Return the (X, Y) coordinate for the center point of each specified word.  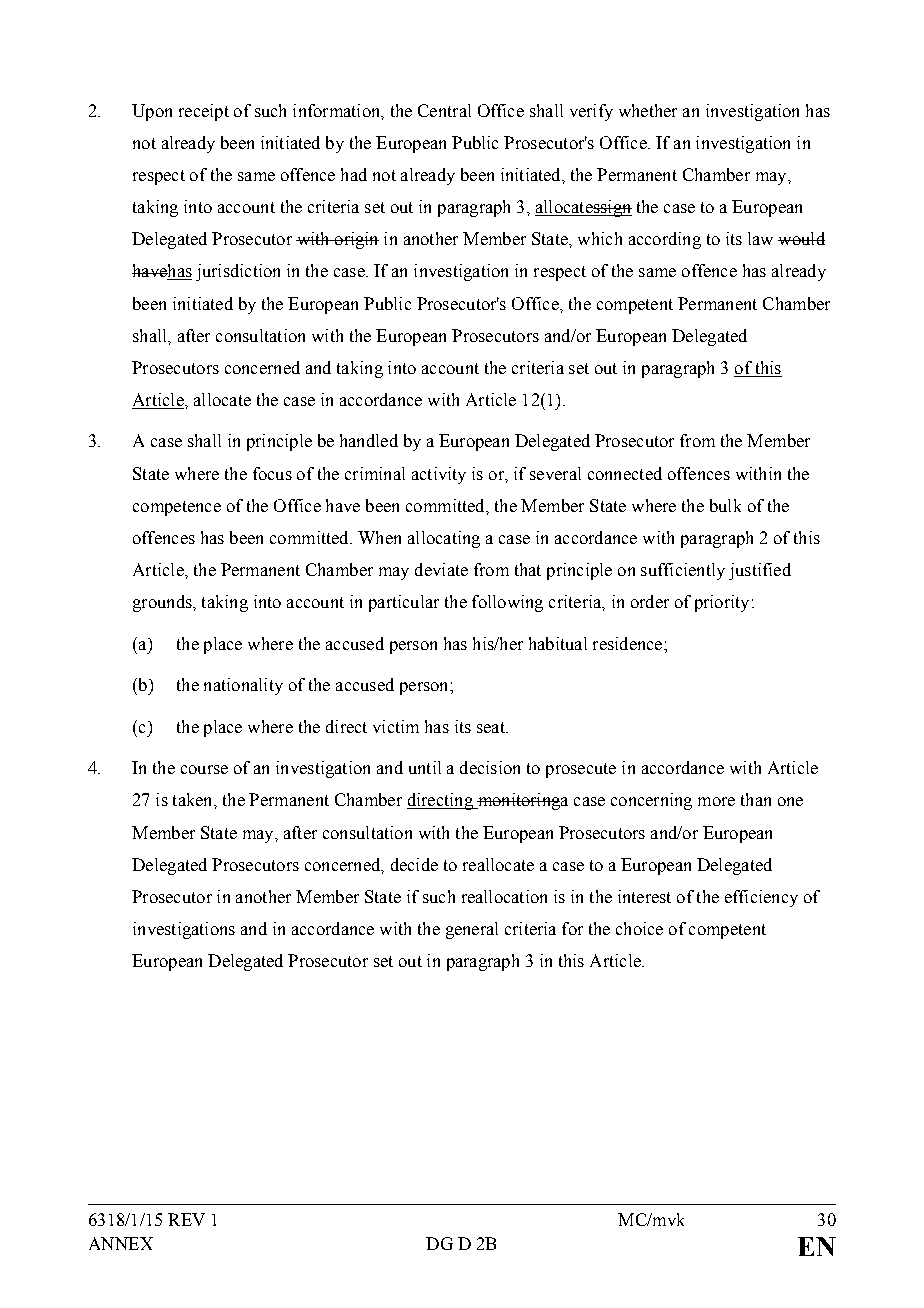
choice (639, 928)
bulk (725, 505)
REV (186, 1219)
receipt (204, 112)
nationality (243, 686)
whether (648, 110)
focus (272, 473)
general (472, 930)
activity (439, 475)
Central (444, 110)
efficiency (761, 898)
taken (194, 799)
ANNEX (121, 1243)
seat (492, 727)
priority (722, 603)
